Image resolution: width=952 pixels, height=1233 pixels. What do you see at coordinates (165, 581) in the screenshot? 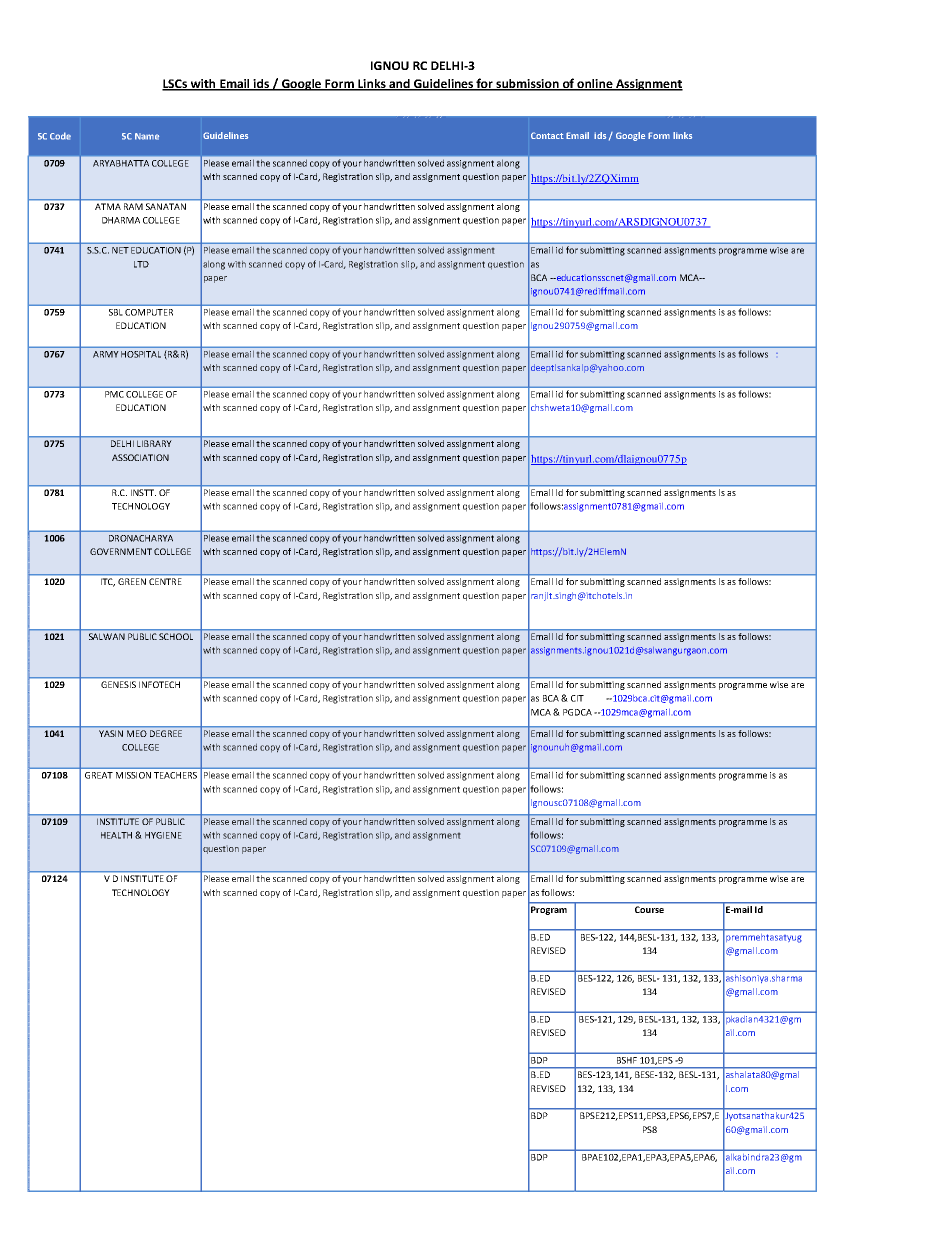
I see `CENTRE` at bounding box center [165, 581].
